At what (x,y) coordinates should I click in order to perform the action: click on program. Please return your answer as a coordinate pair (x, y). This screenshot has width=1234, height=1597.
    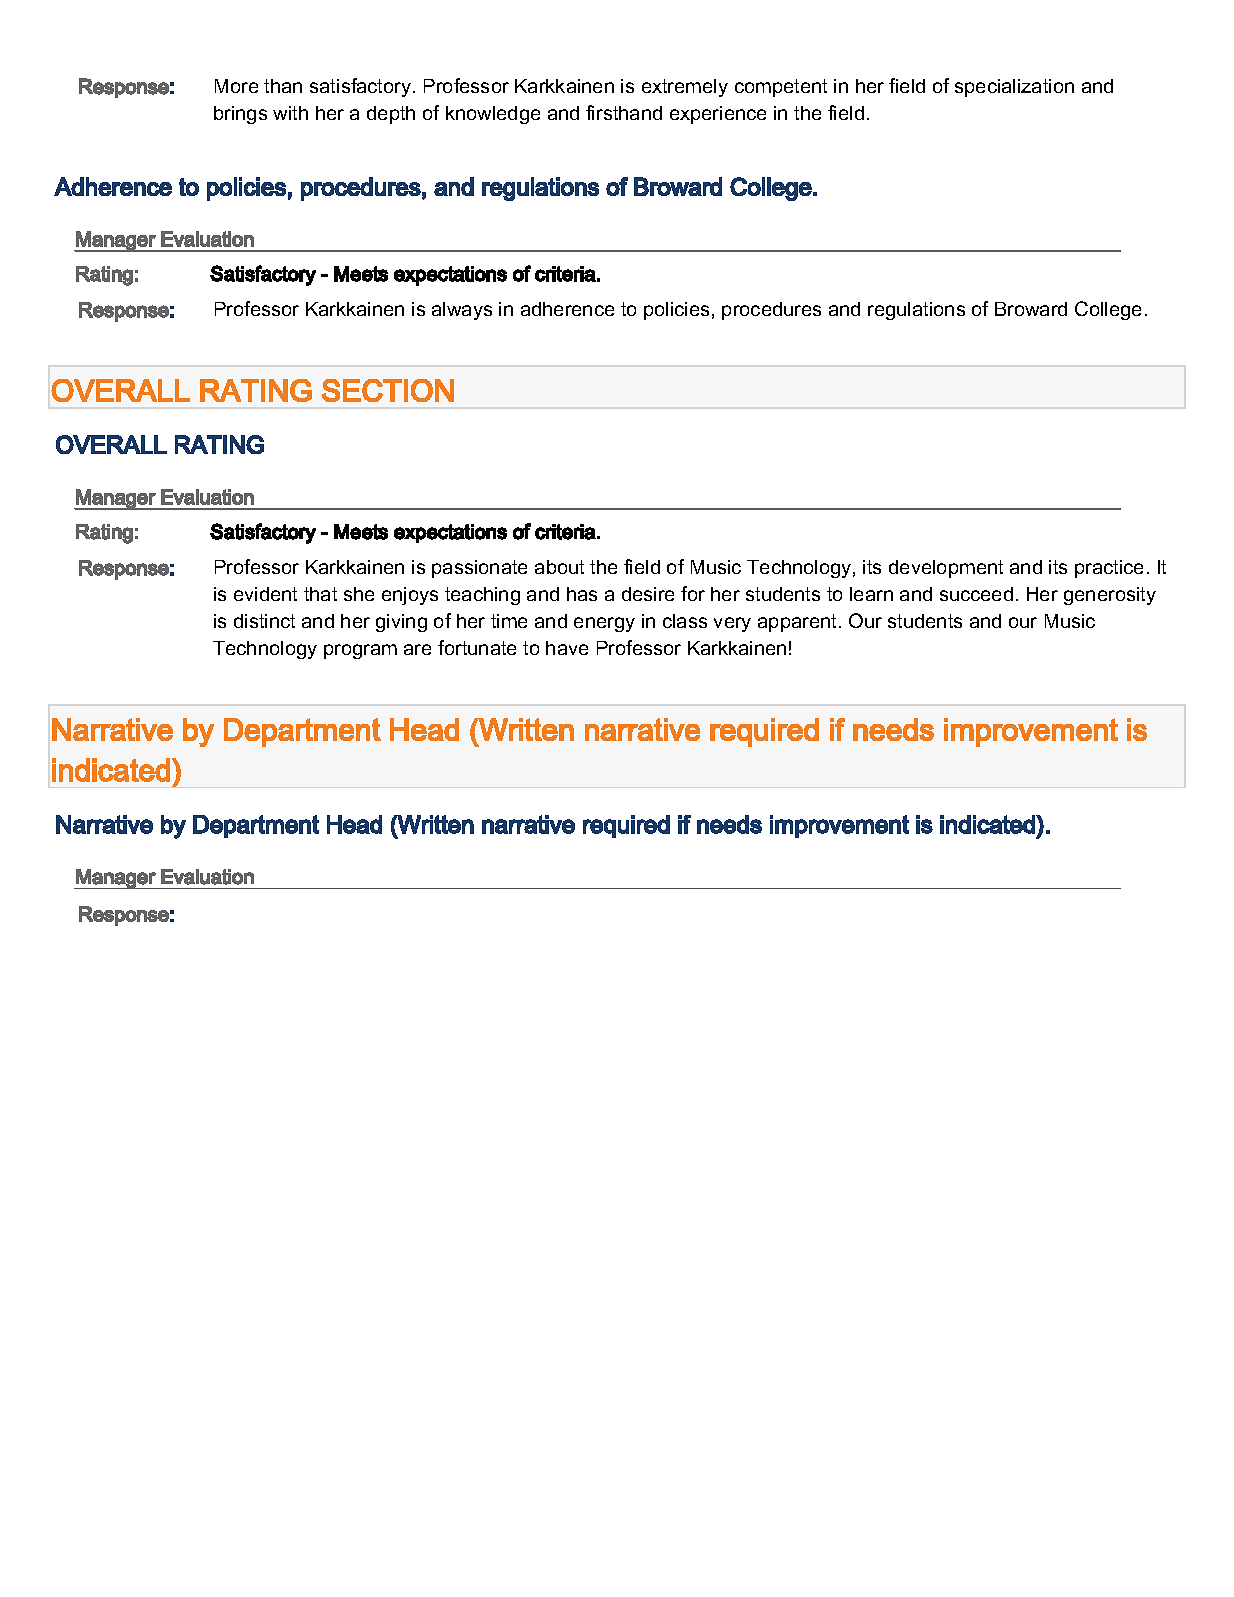
    Looking at the image, I should click on (360, 651).
